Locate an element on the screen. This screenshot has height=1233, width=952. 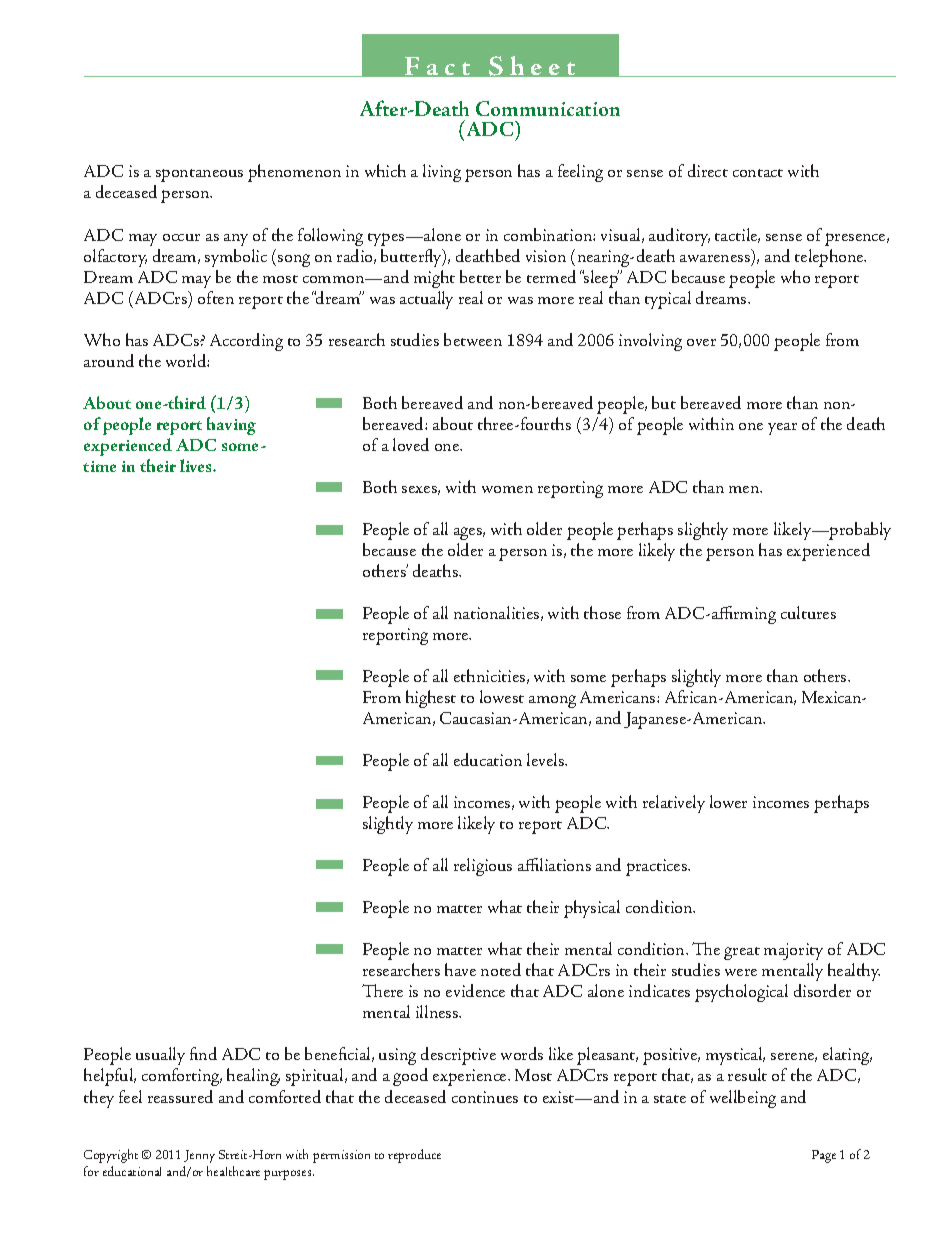
living is located at coordinates (442, 173).
